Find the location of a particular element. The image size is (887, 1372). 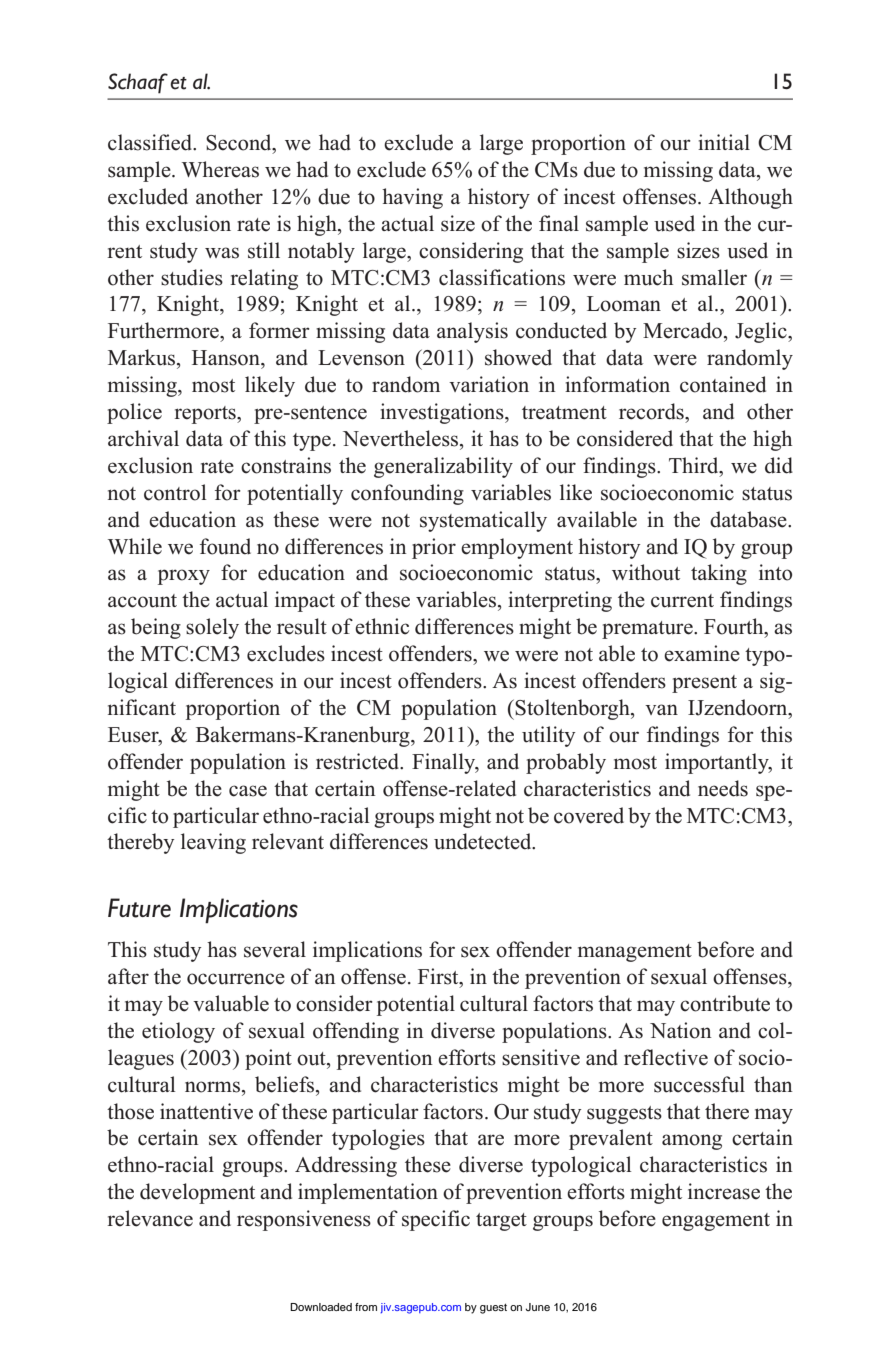

relevance is located at coordinates (150, 1218).
